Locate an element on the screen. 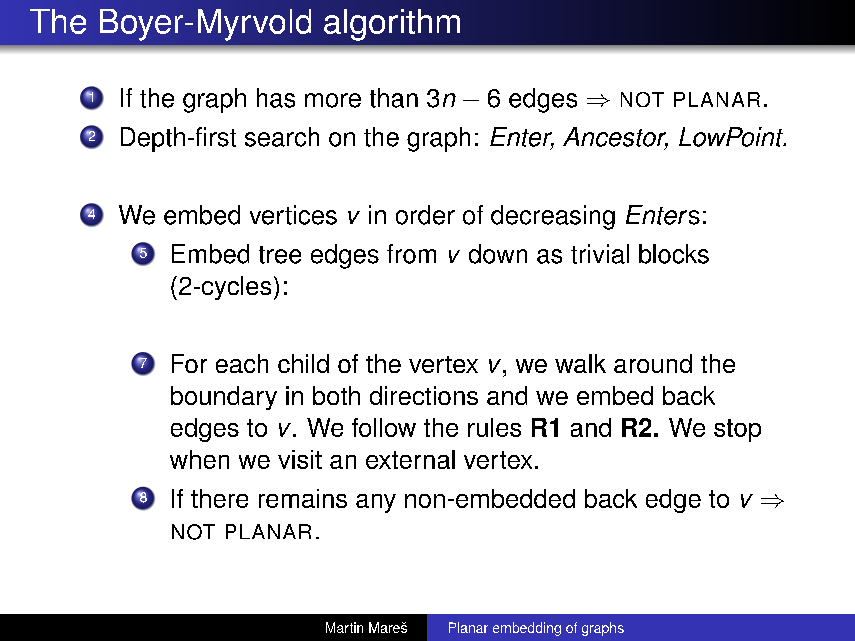  boundary is located at coordinates (224, 398).
